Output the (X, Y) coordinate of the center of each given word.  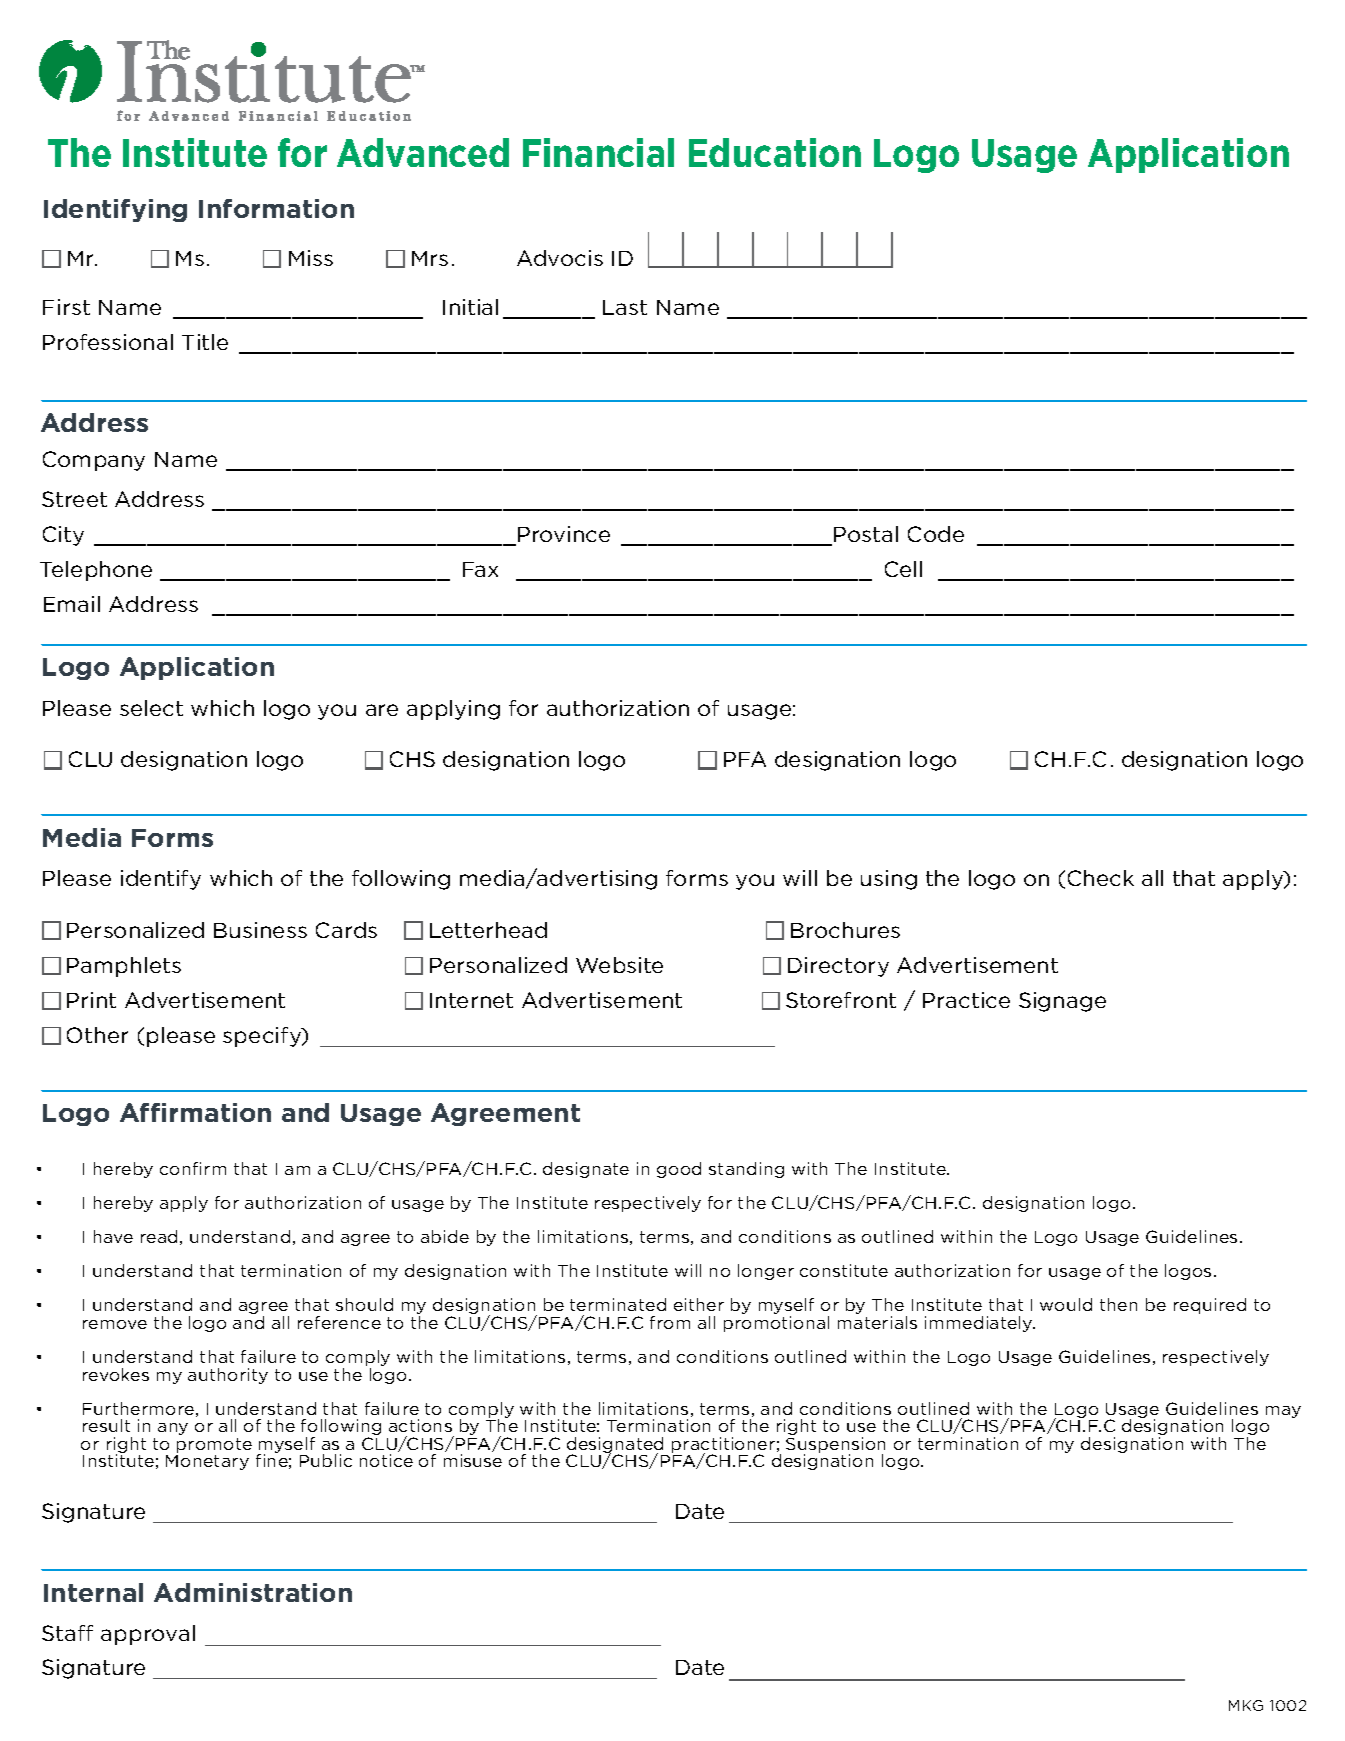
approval (148, 1635)
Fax (480, 569)
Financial (598, 152)
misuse (473, 1460)
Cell (903, 569)
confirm (193, 1168)
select (151, 708)
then (1118, 1304)
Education (775, 152)
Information (276, 208)
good (679, 1170)
